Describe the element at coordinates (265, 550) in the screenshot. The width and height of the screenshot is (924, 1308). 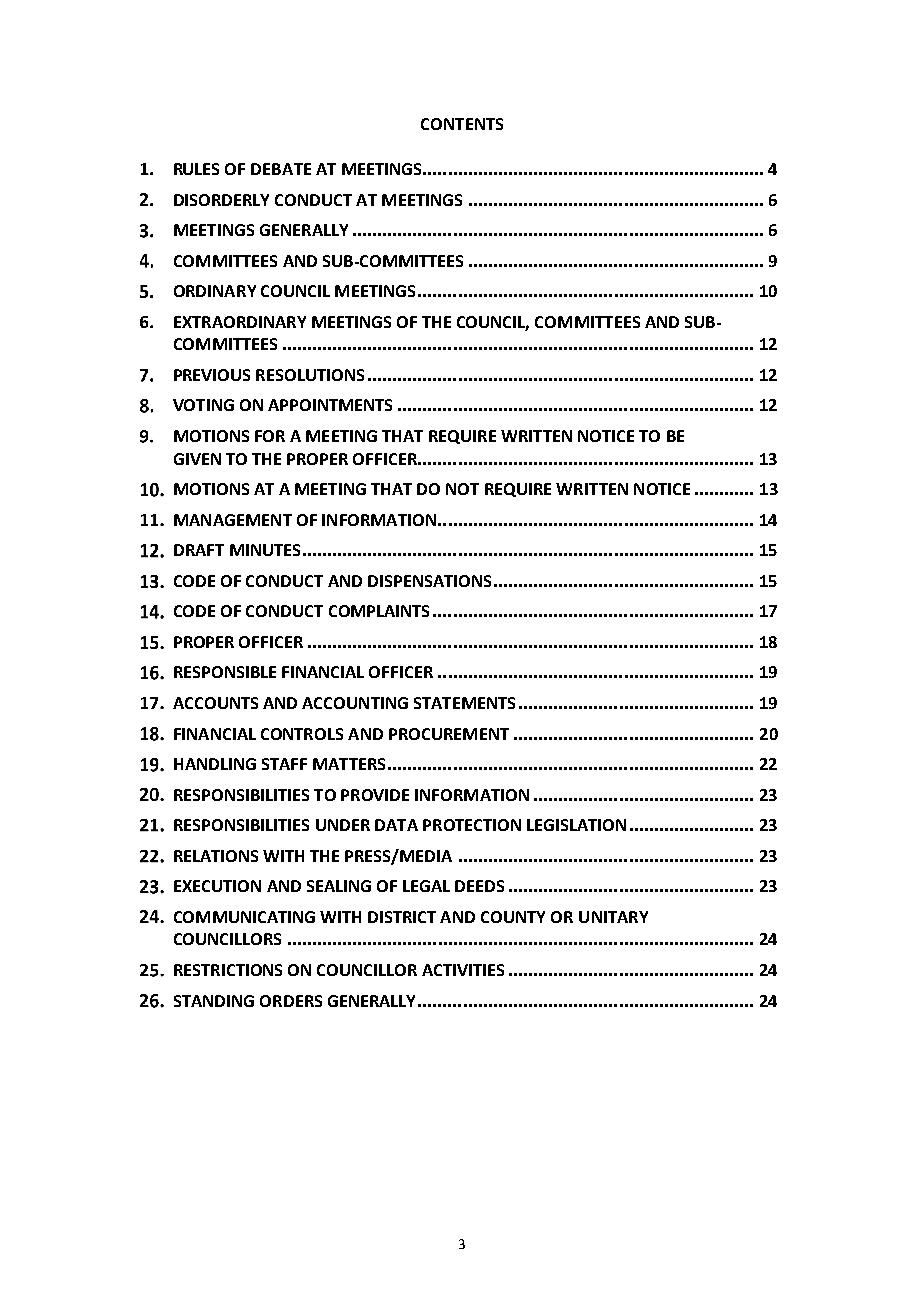
I see `MINUTES` at that location.
